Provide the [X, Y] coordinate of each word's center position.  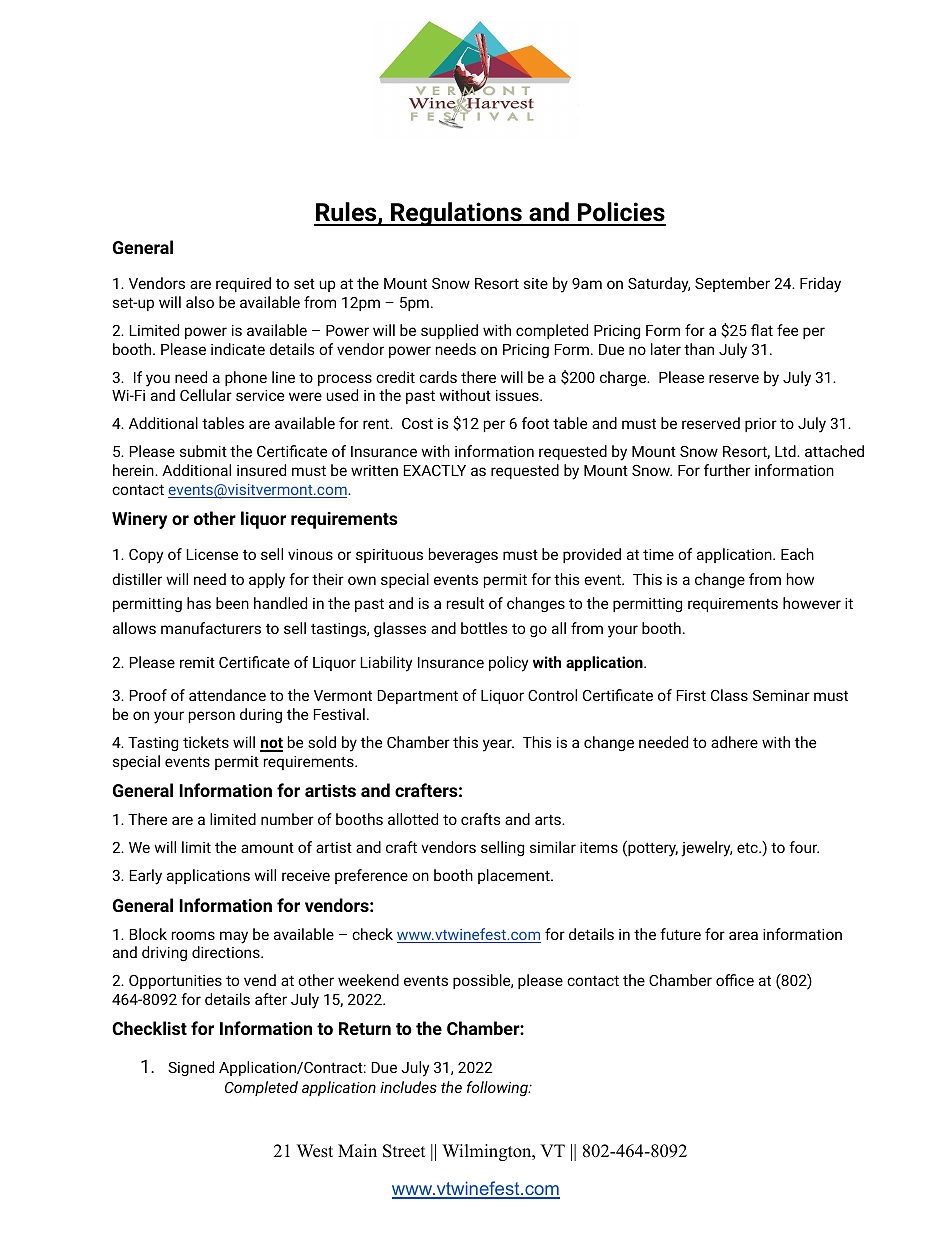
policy [508, 664]
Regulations [456, 214]
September [732, 284]
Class [729, 695]
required [243, 284]
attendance [227, 695]
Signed [191, 1068]
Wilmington [488, 1152]
